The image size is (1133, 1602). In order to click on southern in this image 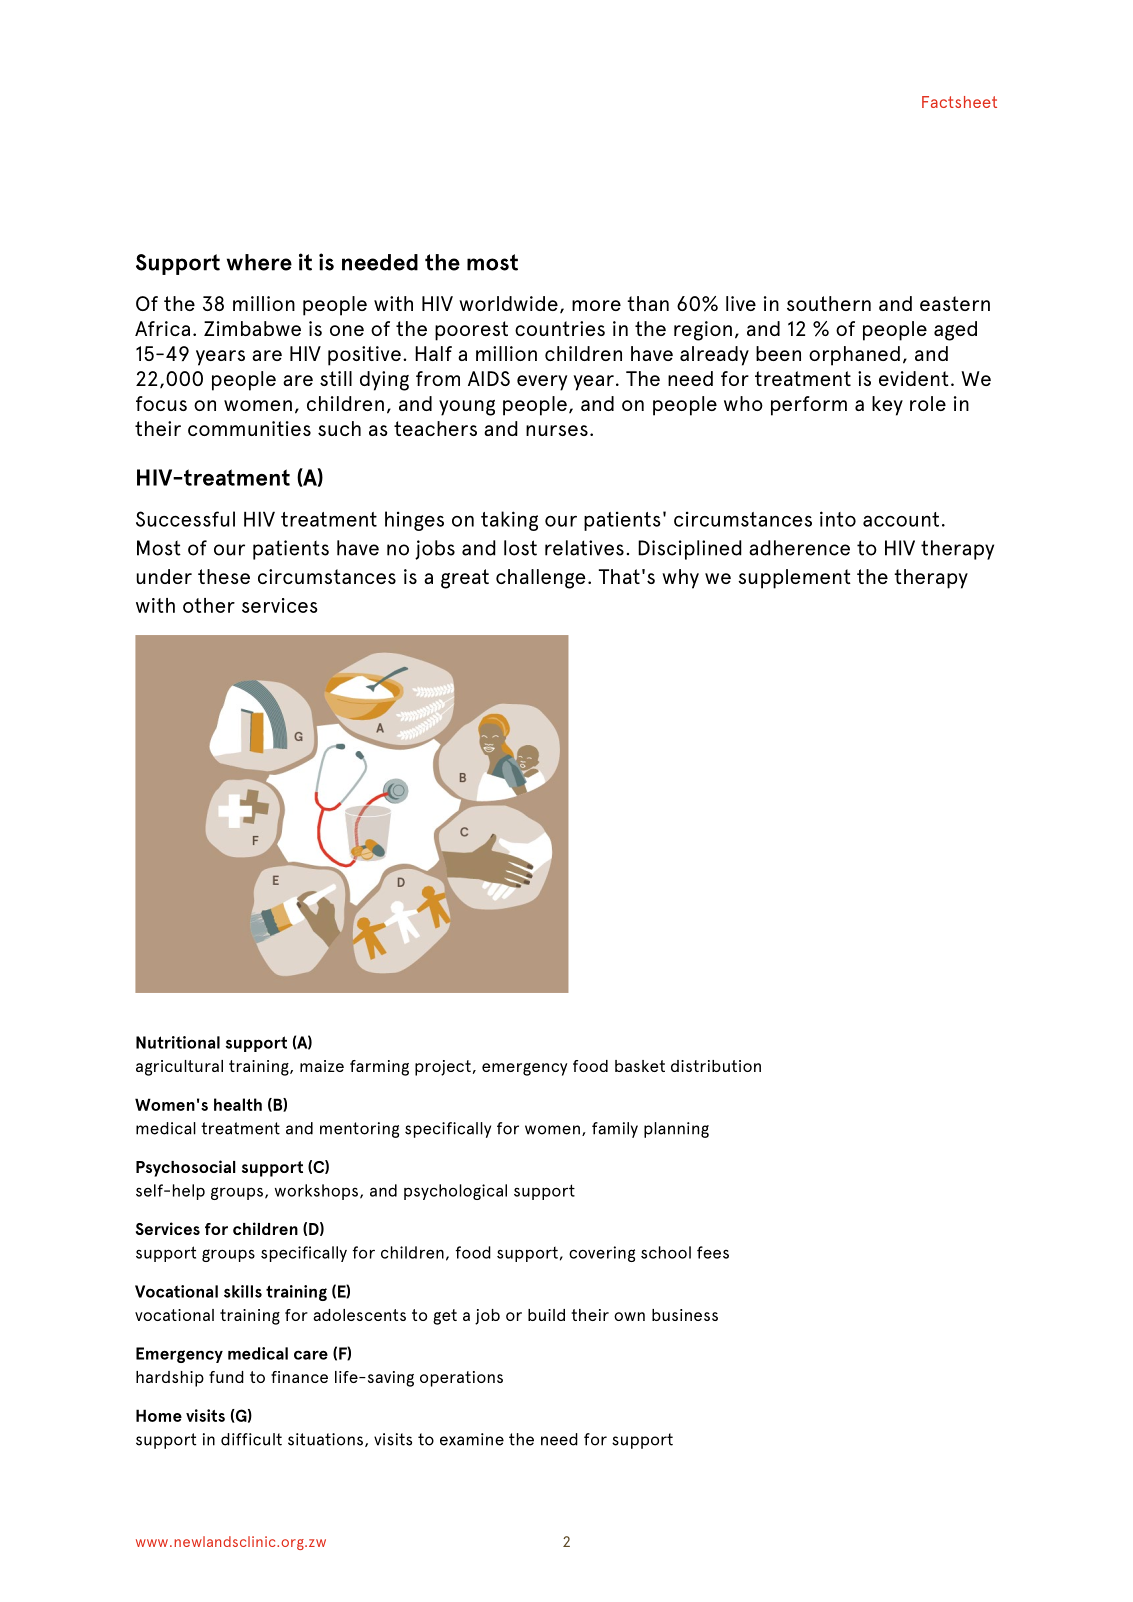, I will do `click(829, 303)`.
